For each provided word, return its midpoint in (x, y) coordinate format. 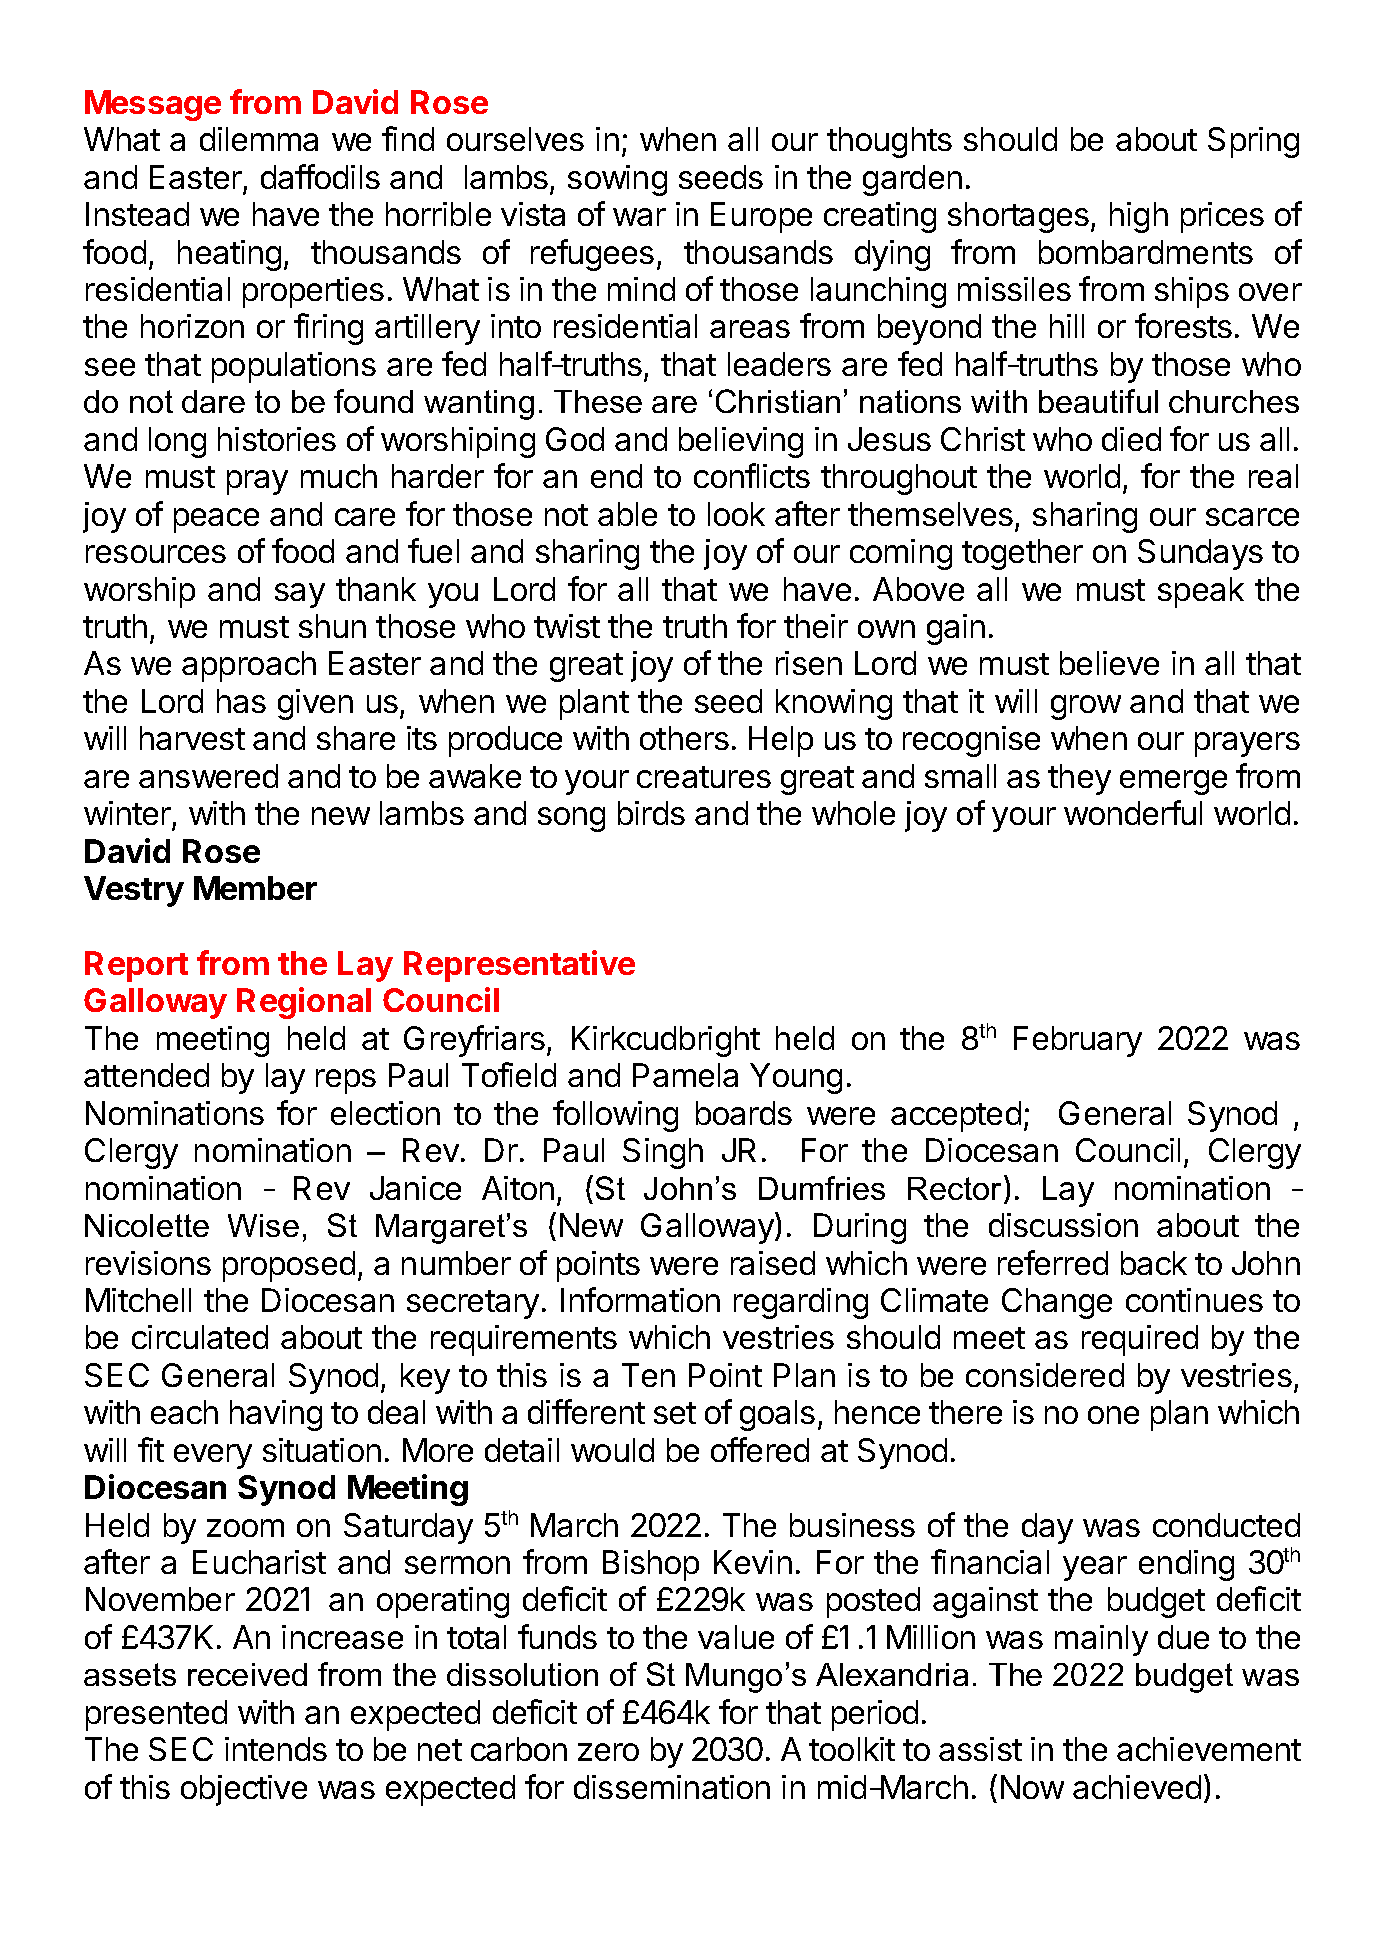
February (1078, 1041)
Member (255, 888)
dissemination (672, 1787)
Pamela (685, 1075)
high (1139, 217)
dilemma (259, 139)
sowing (617, 180)
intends (276, 1749)
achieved (1137, 1787)
